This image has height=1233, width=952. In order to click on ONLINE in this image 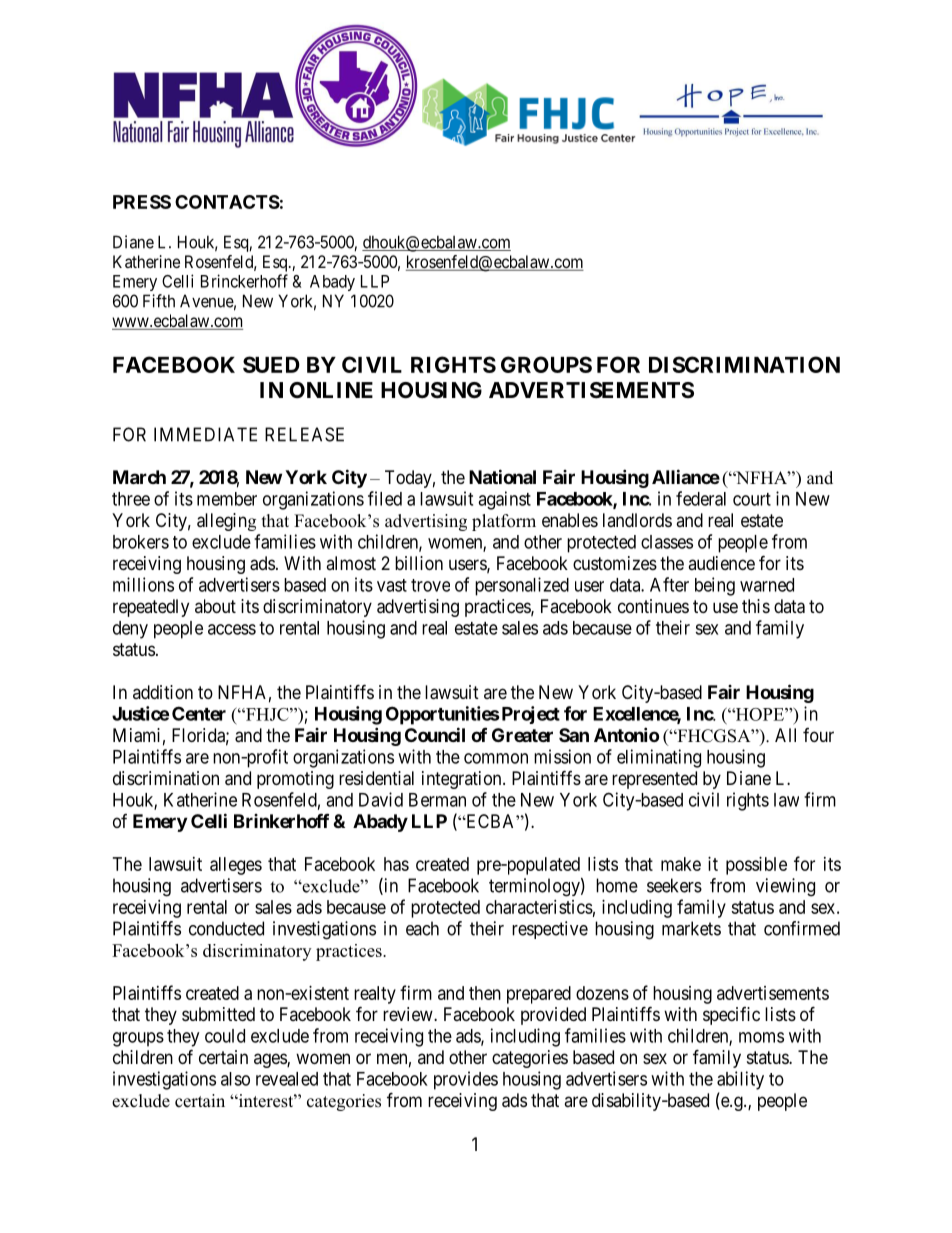, I will do `click(331, 390)`.
